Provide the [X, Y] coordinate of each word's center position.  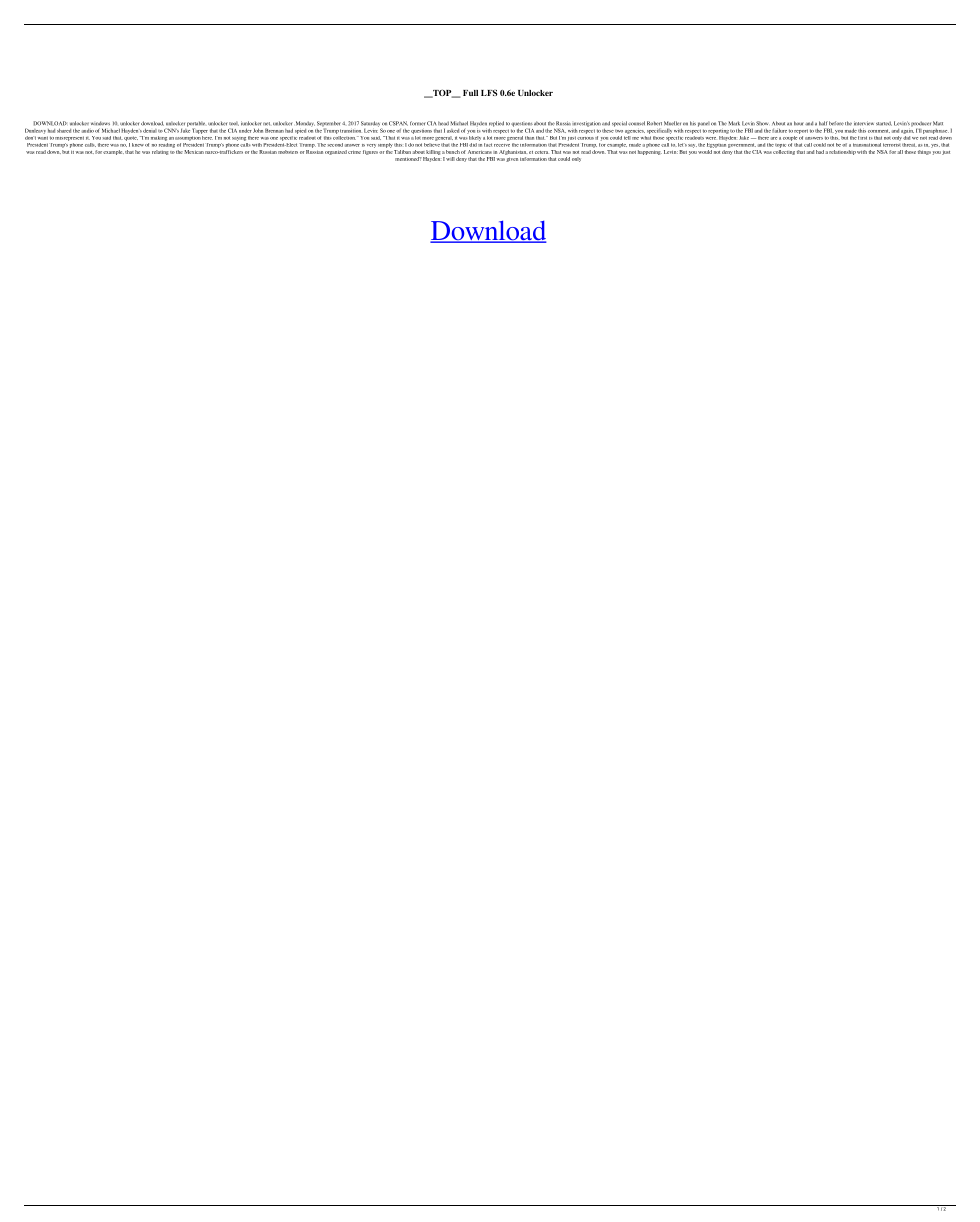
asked [453, 131]
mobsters [288, 152]
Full [470, 93]
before [836, 123]
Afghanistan [512, 152]
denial [150, 131]
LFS [489, 93]
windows [100, 123]
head [443, 123]
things [925, 151]
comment [879, 131]
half [823, 123]
